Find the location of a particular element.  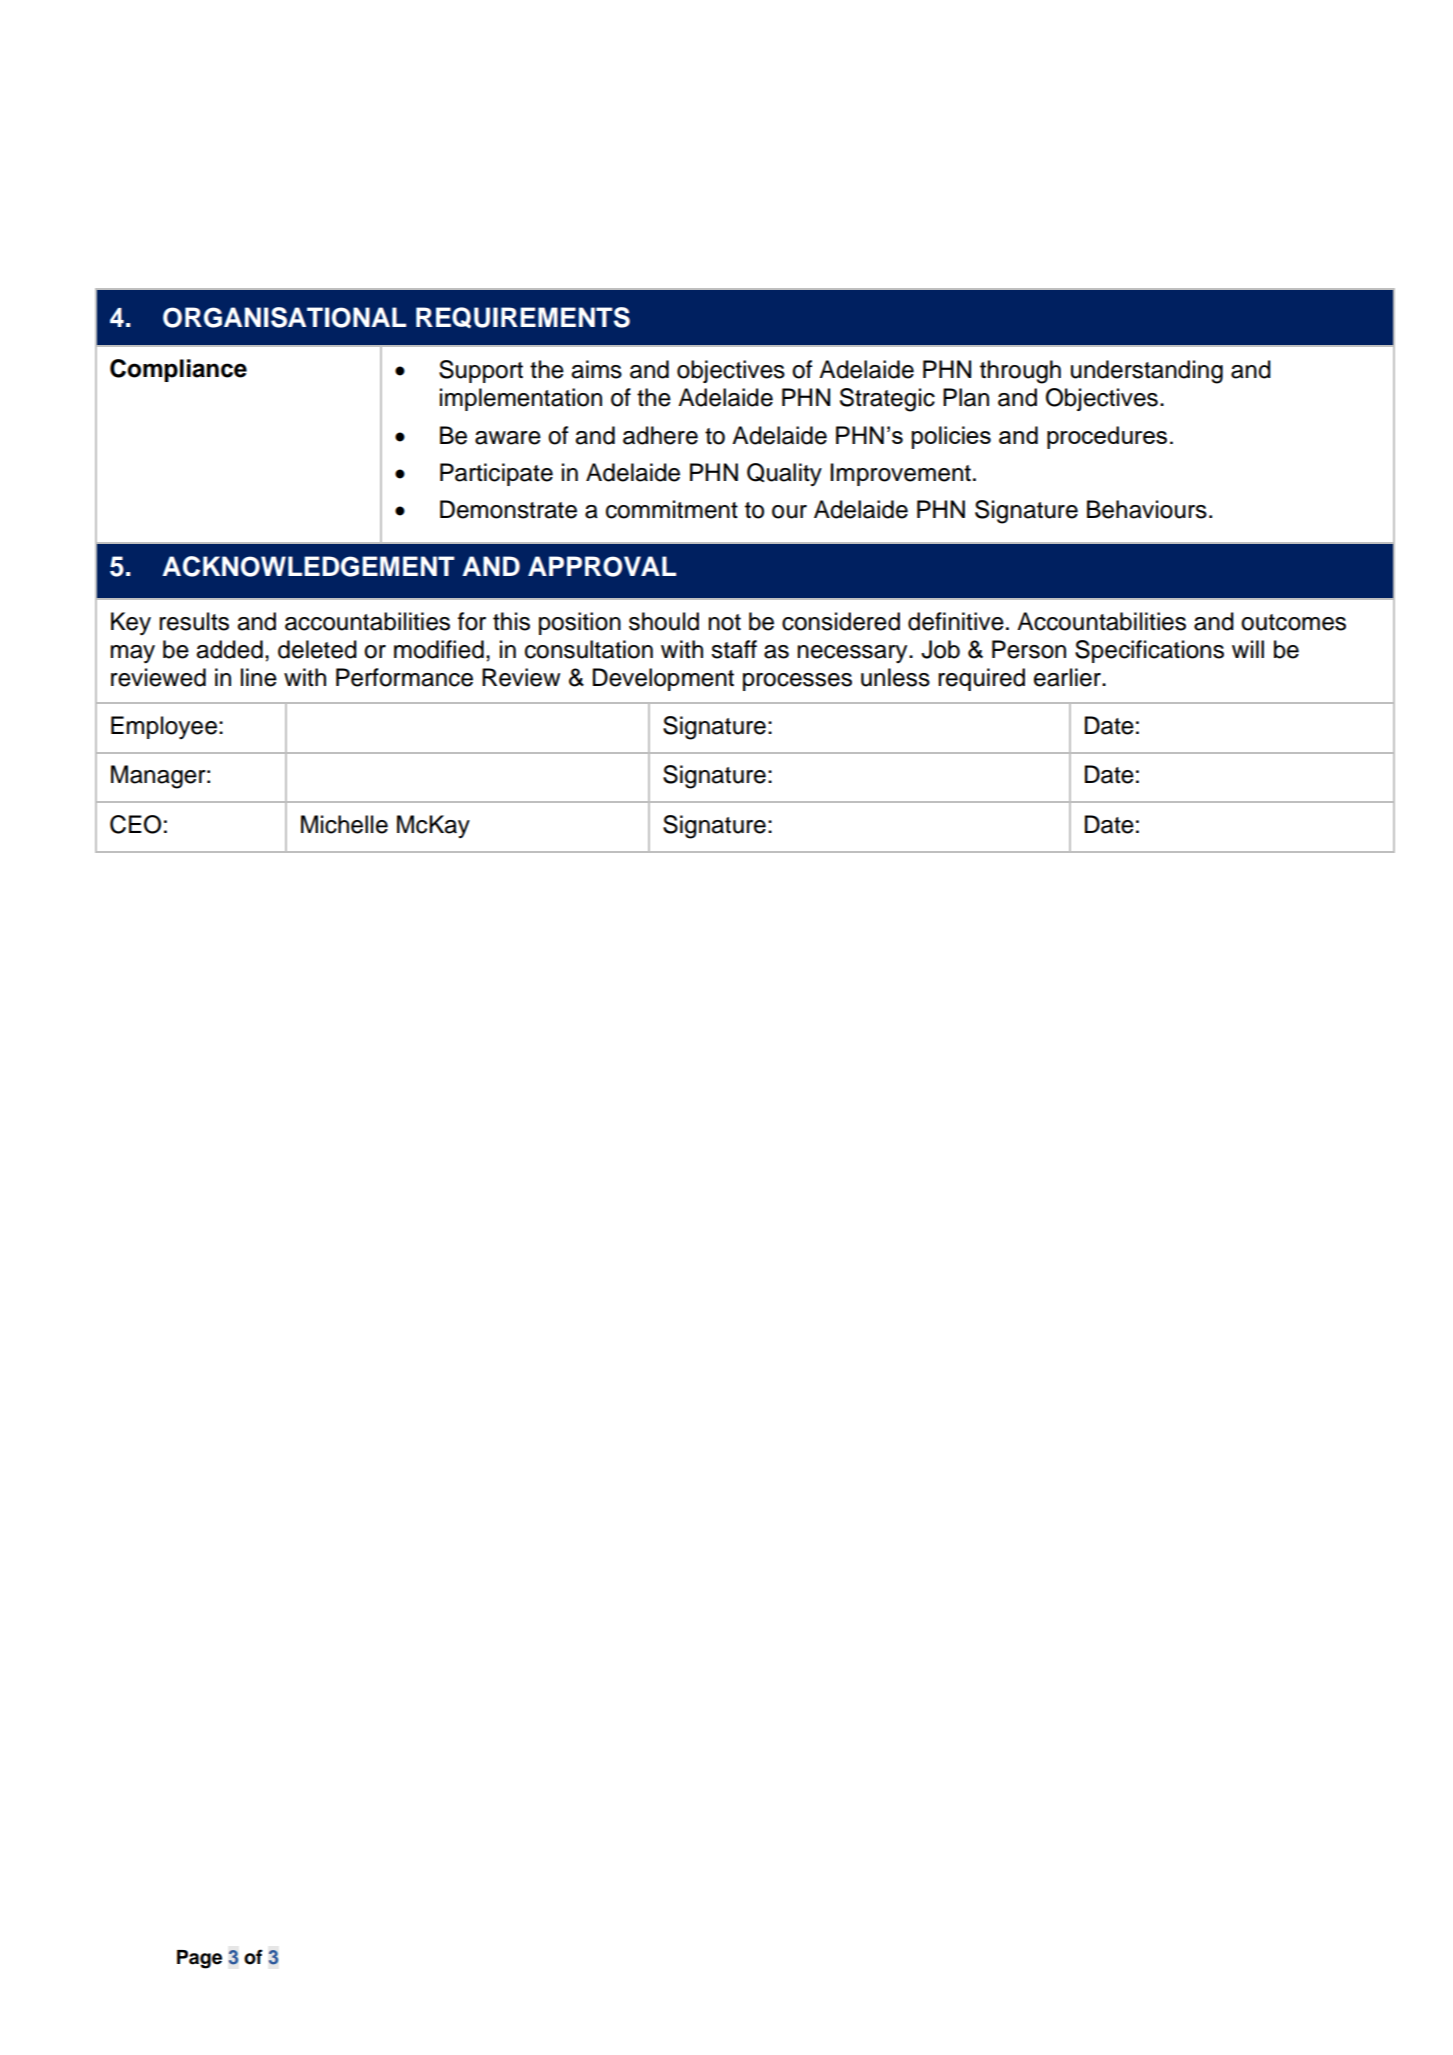

Development is located at coordinates (663, 679).
